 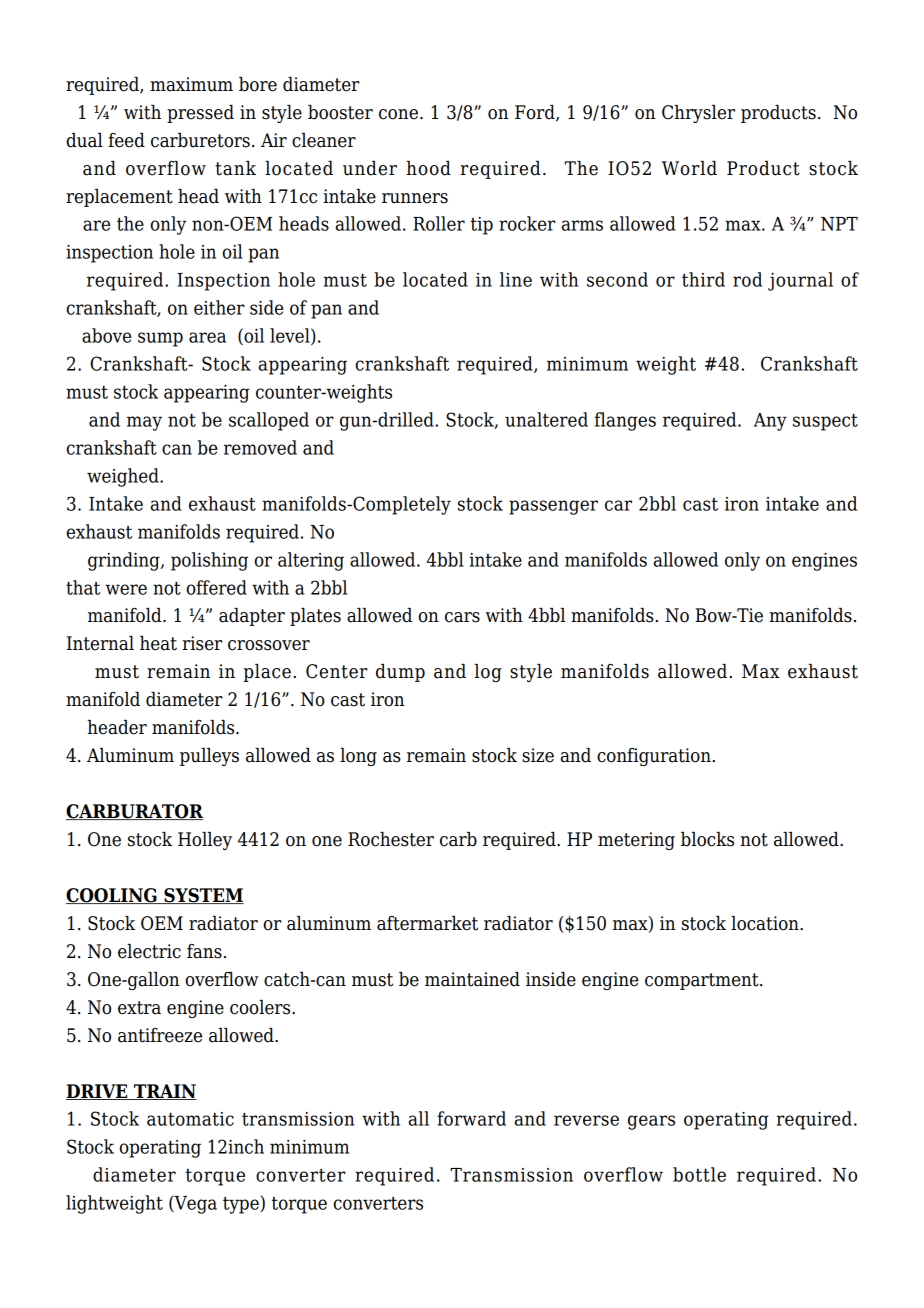 I want to click on automatic, so click(x=190, y=1119).
